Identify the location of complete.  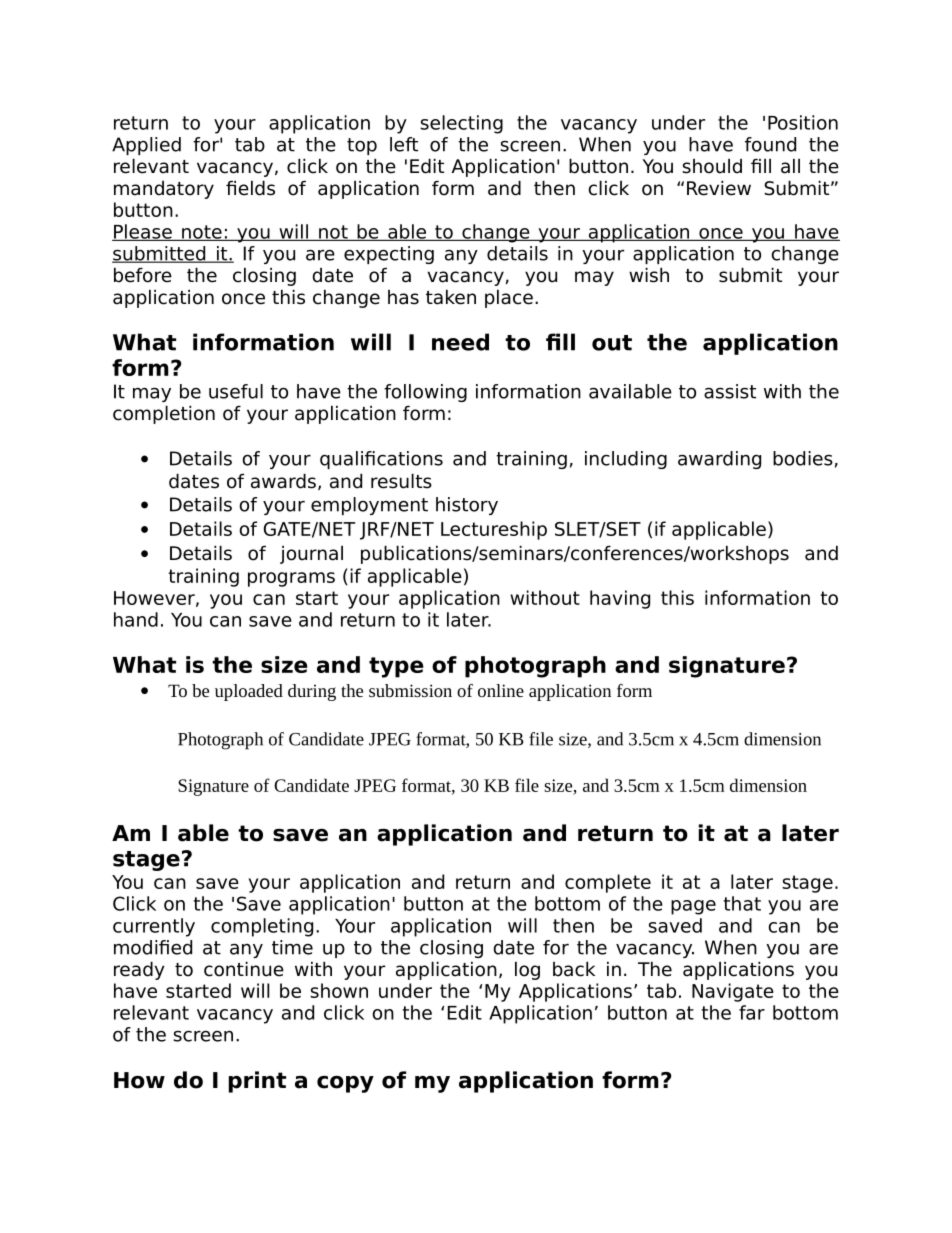
(608, 883).
